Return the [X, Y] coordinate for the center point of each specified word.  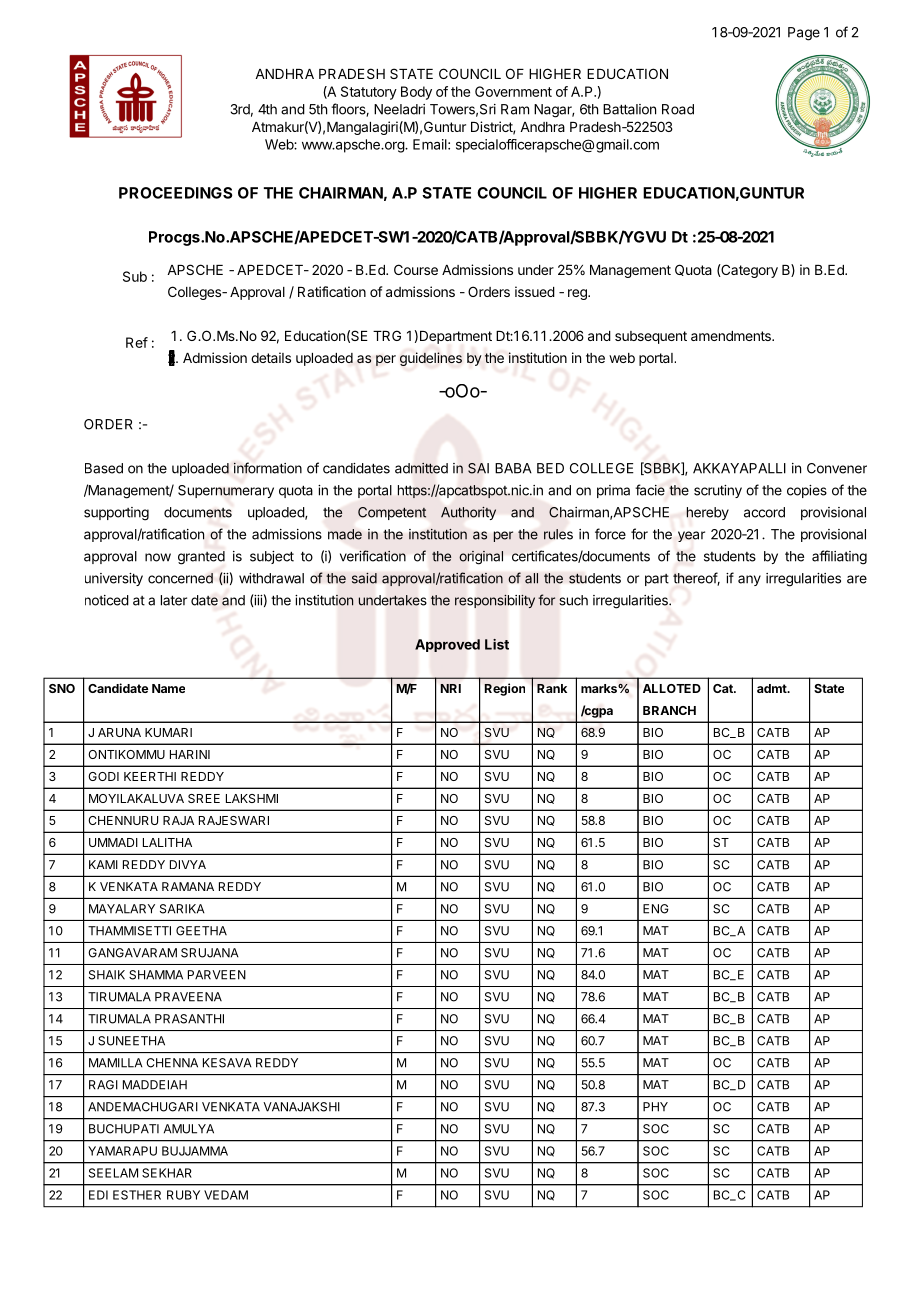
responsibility [495, 601]
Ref [137, 342]
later [174, 600]
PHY [655, 1107]
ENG [656, 909]
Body [416, 93]
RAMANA [188, 886]
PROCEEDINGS [176, 193]
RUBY [183, 1195]
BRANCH [669, 710]
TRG [387, 335]
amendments [732, 336]
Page [804, 34]
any [749, 580]
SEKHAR [167, 1173]
